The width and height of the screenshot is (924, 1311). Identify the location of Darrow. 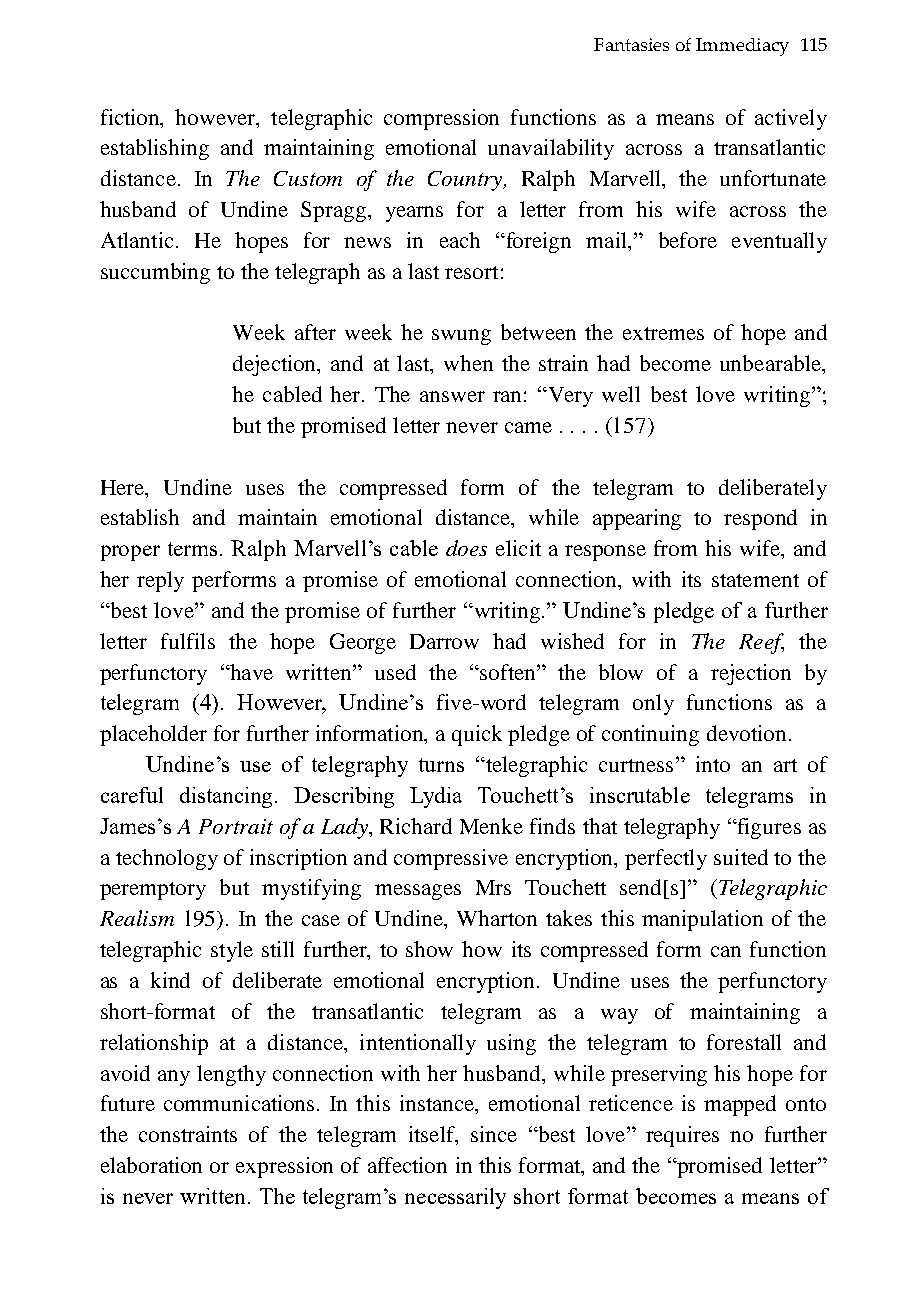
(444, 641).
